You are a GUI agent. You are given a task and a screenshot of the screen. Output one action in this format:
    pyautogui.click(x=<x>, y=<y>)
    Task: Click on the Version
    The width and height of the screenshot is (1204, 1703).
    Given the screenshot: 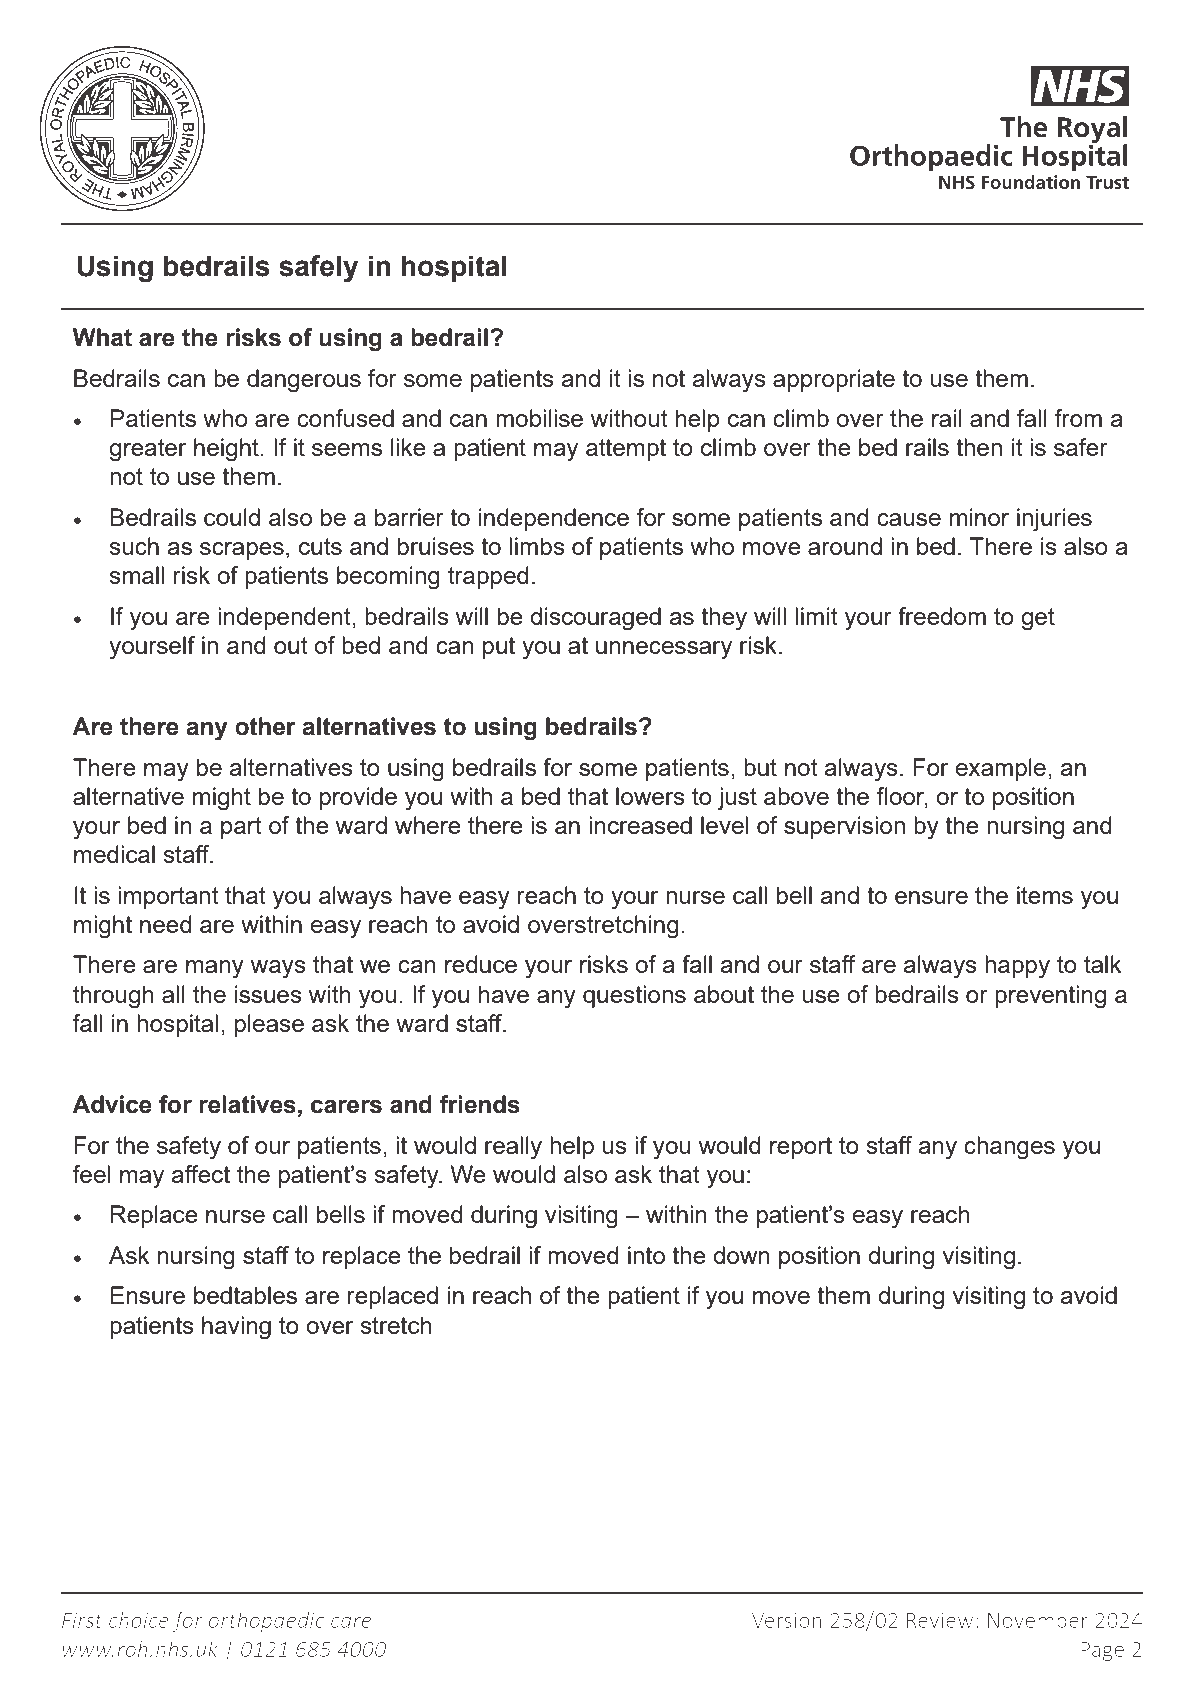 What is the action you would take?
    pyautogui.click(x=786, y=1620)
